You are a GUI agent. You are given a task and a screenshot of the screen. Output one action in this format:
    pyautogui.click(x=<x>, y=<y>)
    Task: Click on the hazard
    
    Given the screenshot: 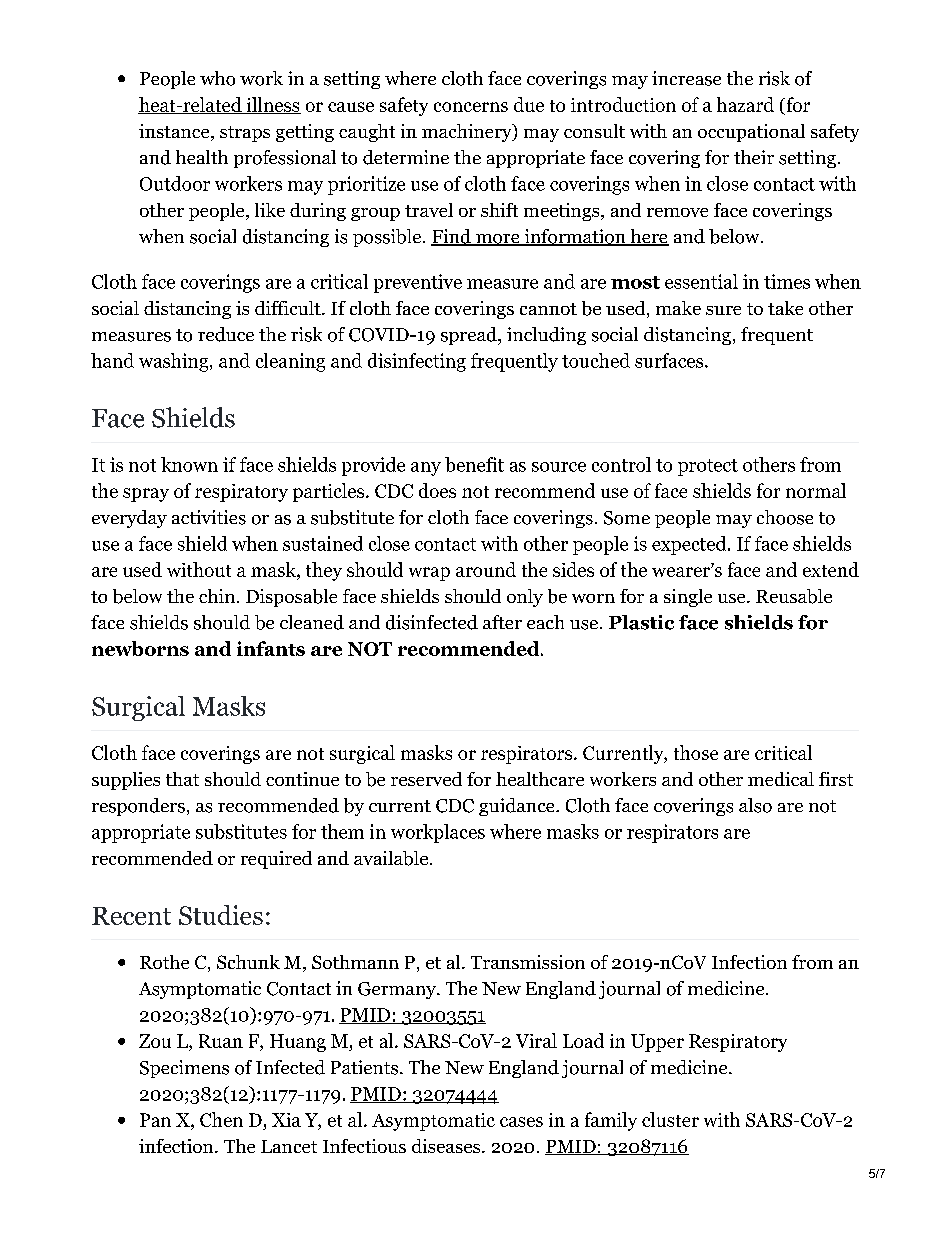 What is the action you would take?
    pyautogui.click(x=745, y=104)
